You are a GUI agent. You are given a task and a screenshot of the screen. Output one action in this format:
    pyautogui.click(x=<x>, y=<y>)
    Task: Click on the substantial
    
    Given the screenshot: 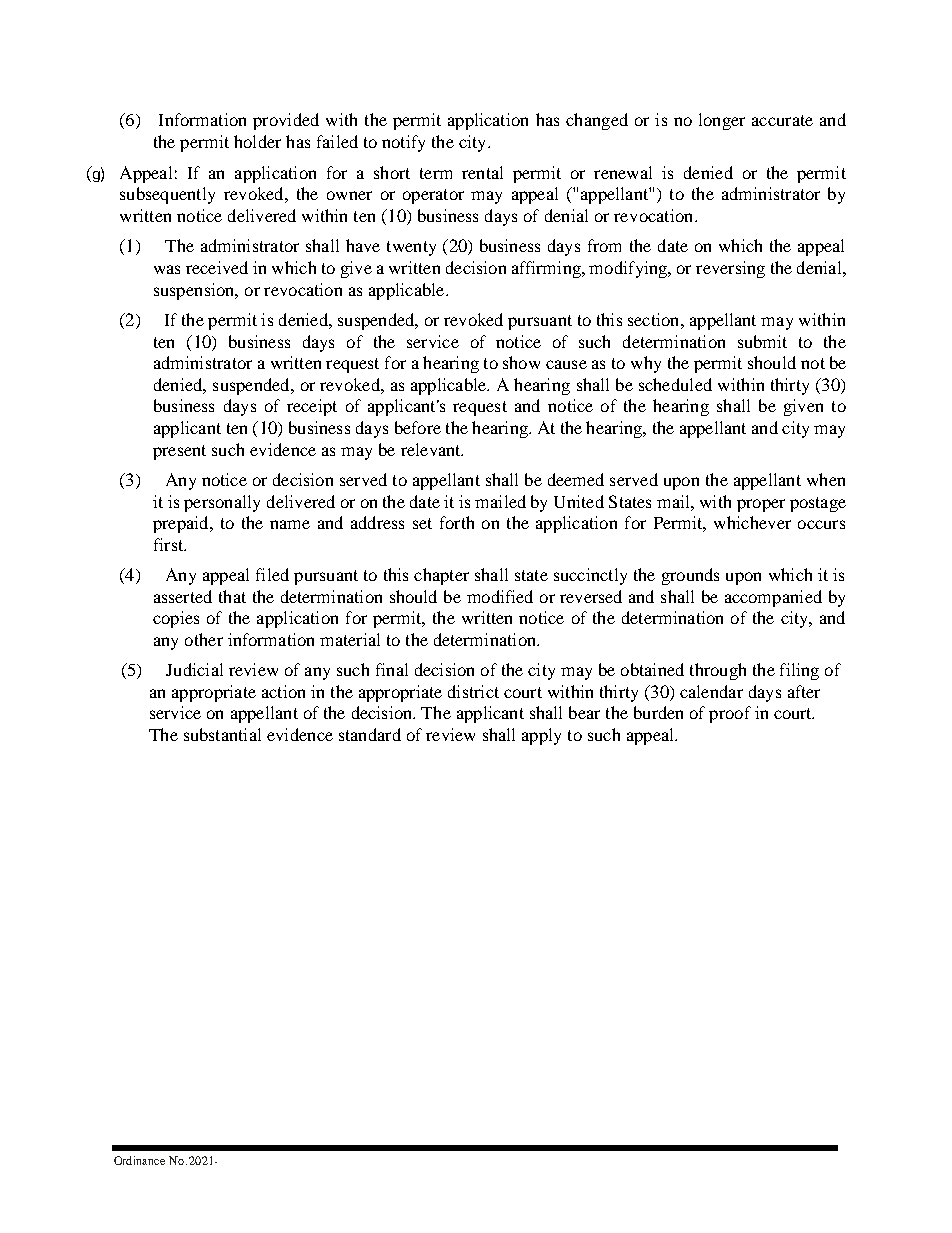 What is the action you would take?
    pyautogui.click(x=222, y=734)
